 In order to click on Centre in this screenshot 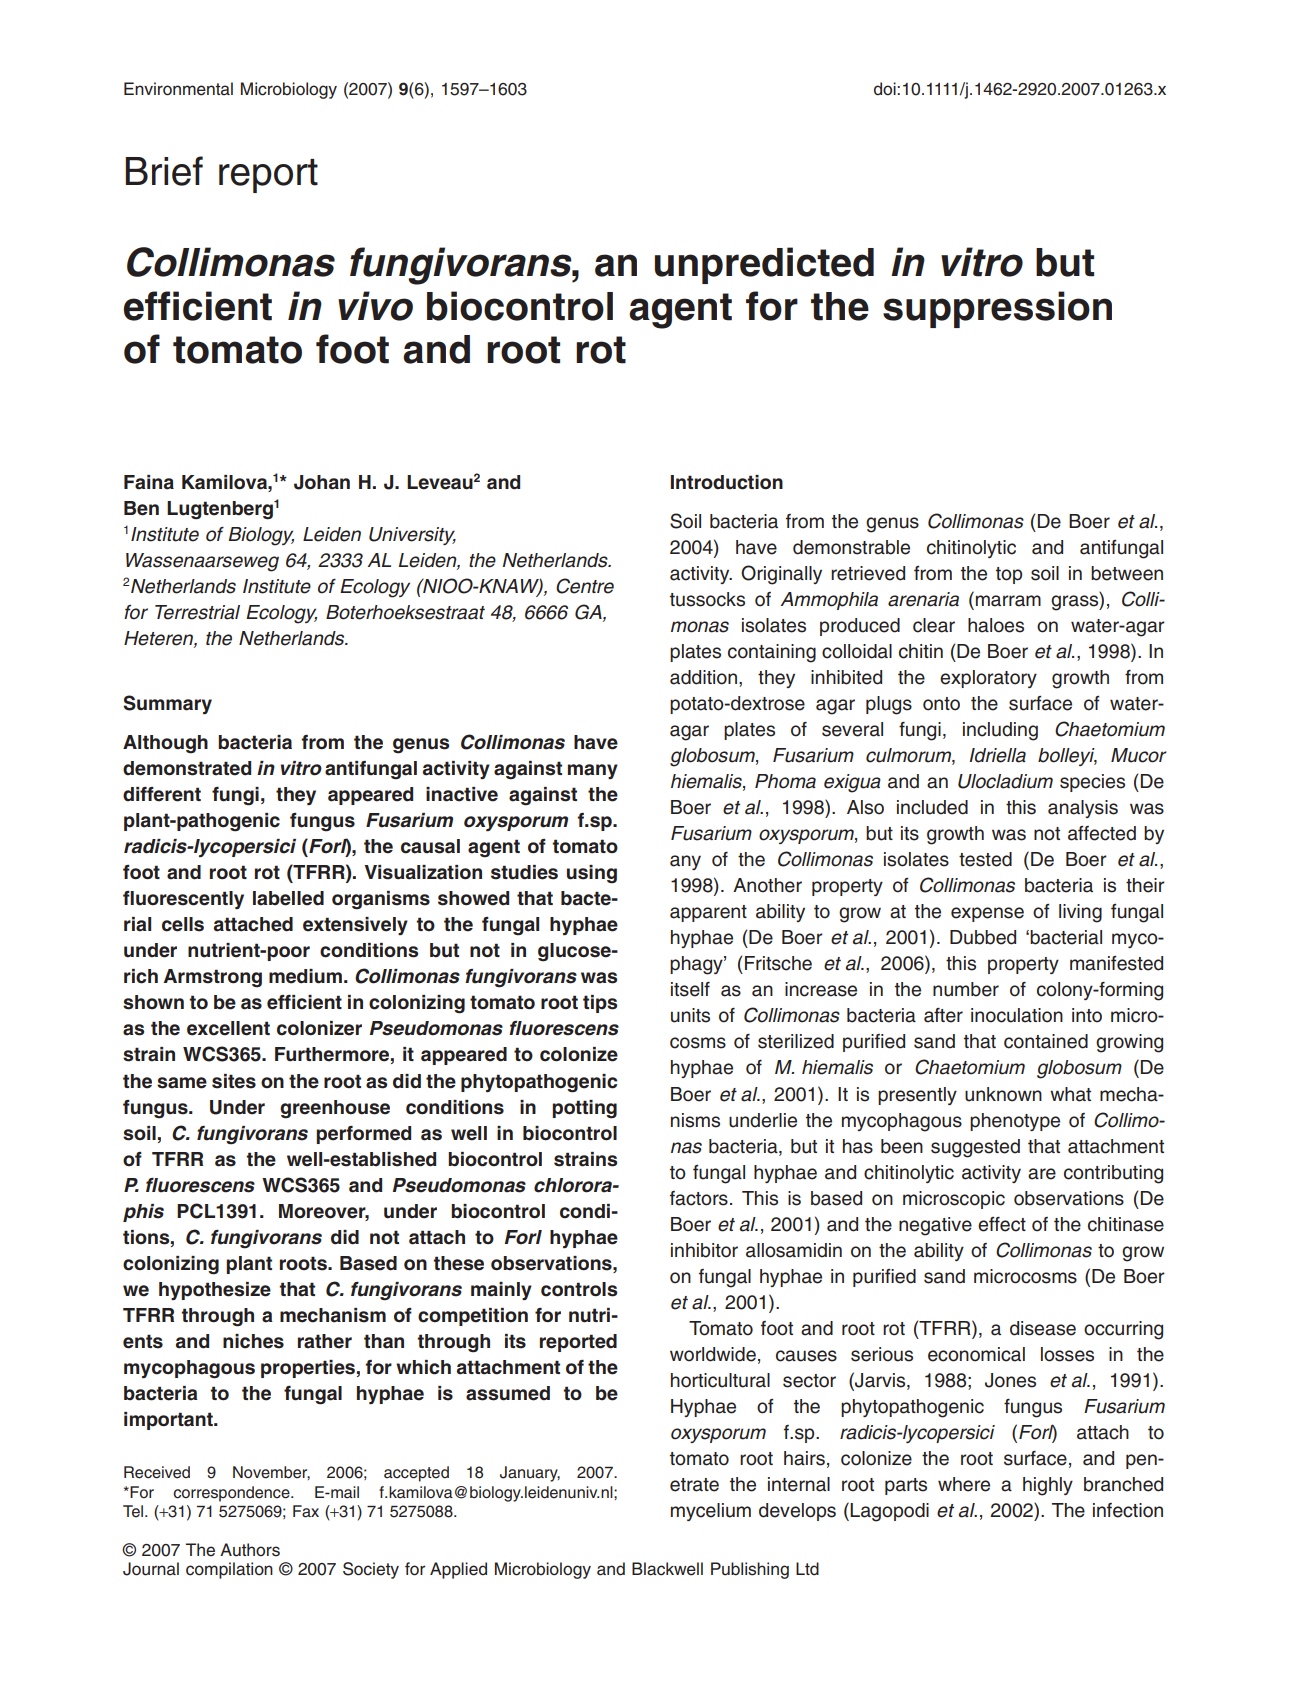, I will do `click(585, 586)`.
